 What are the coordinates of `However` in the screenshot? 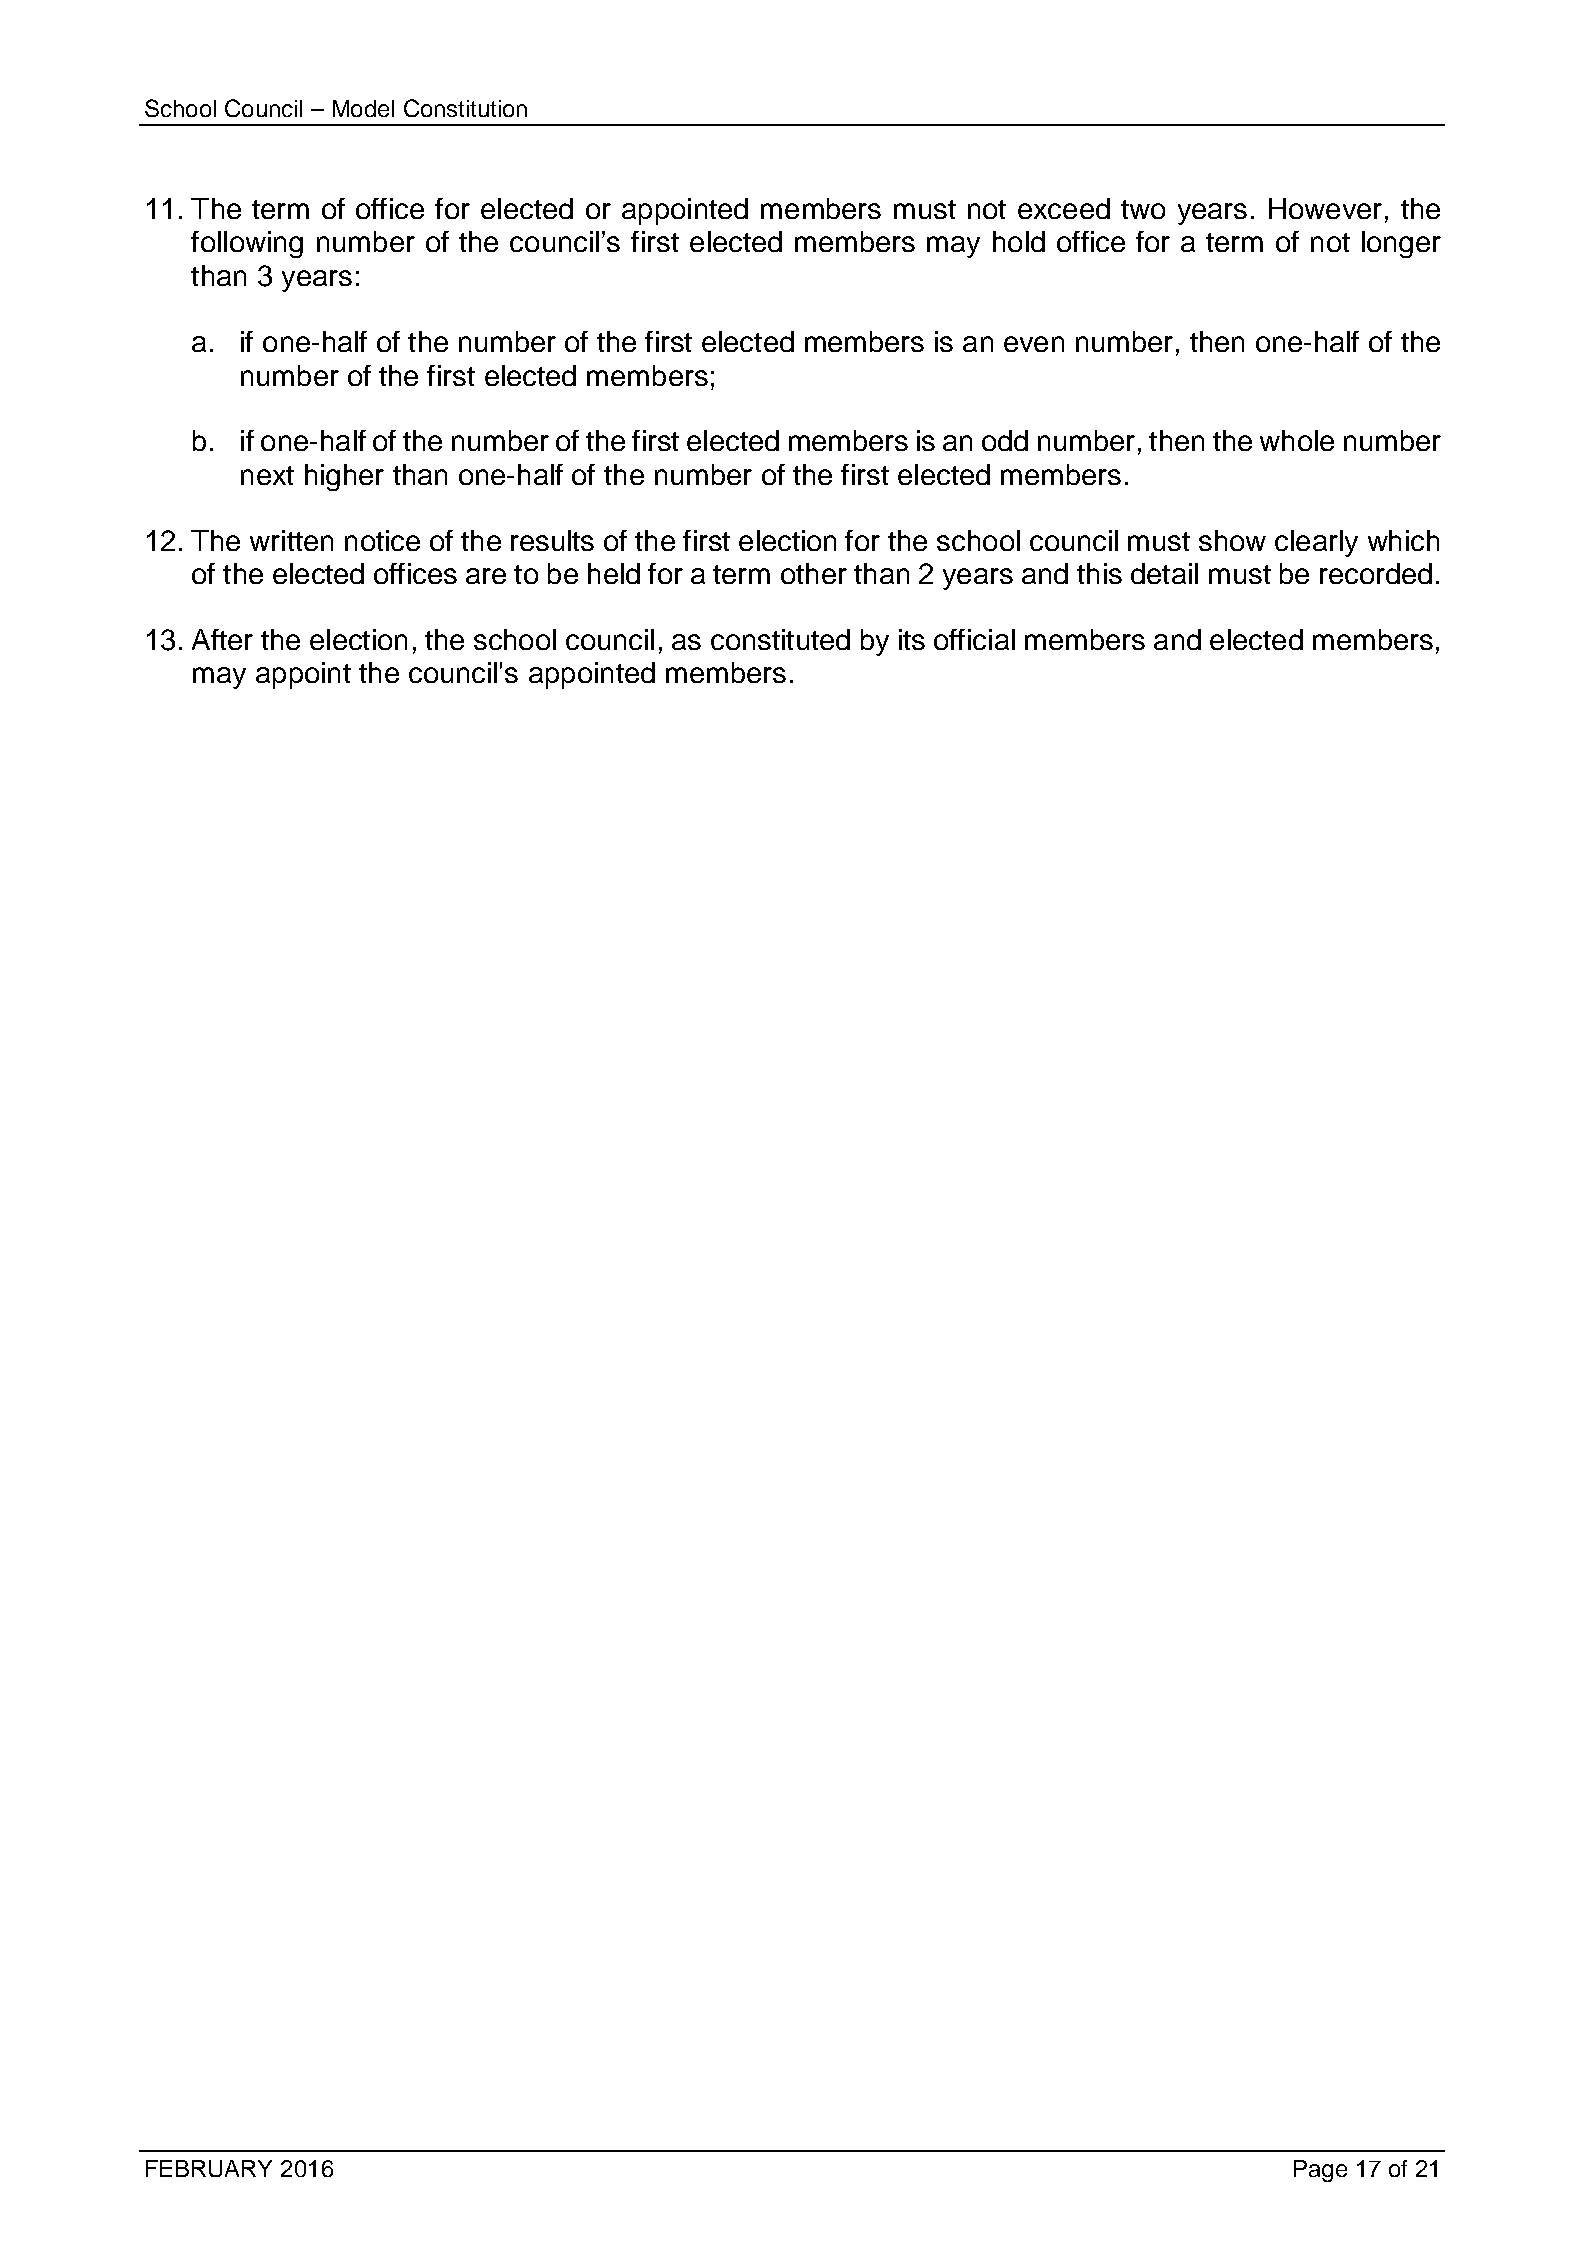 It's located at (1325, 208).
